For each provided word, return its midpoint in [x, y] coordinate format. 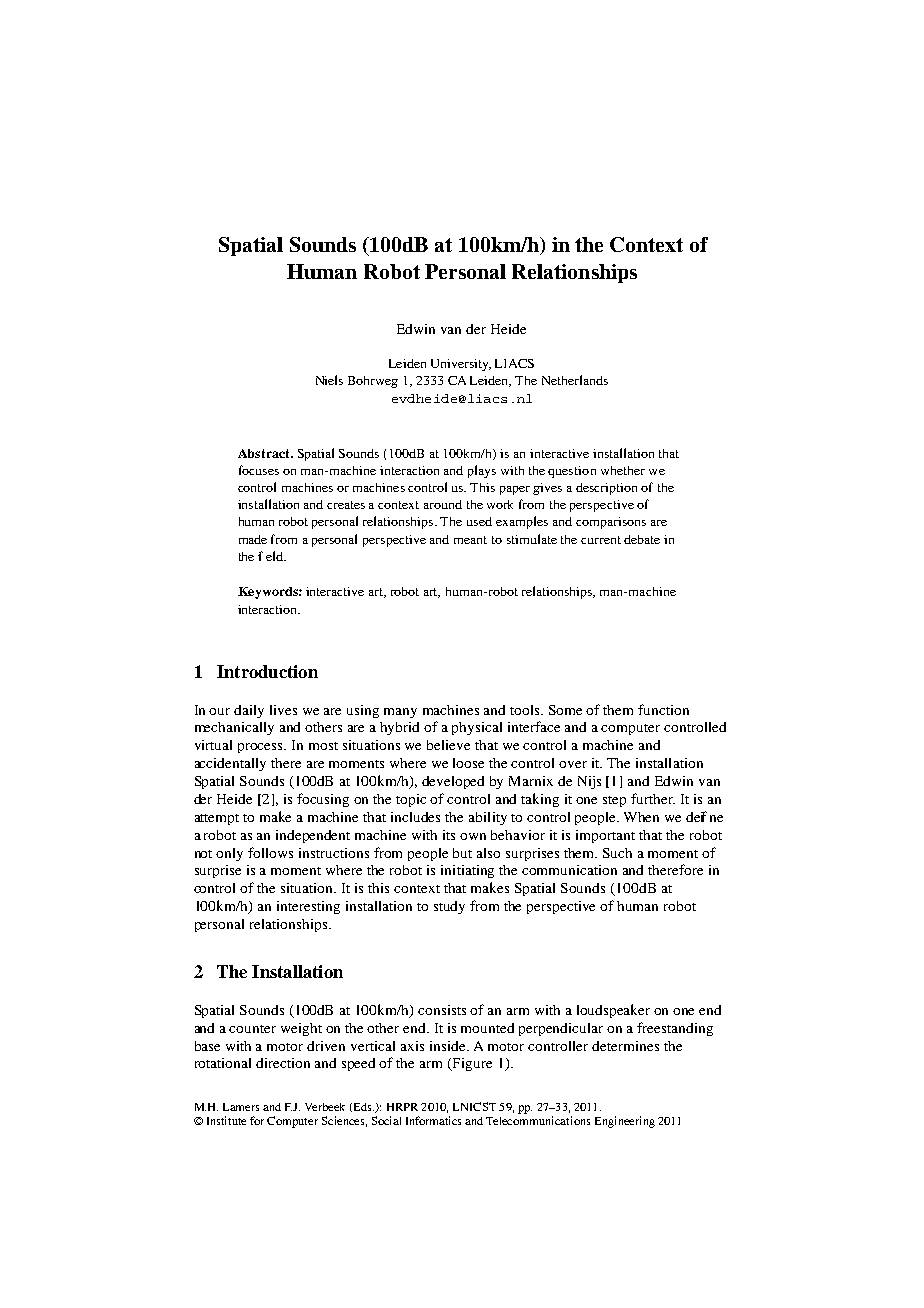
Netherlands [575, 380]
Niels [329, 380]
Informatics [433, 1120]
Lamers [241, 1107]
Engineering [625, 1122]
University [461, 365]
